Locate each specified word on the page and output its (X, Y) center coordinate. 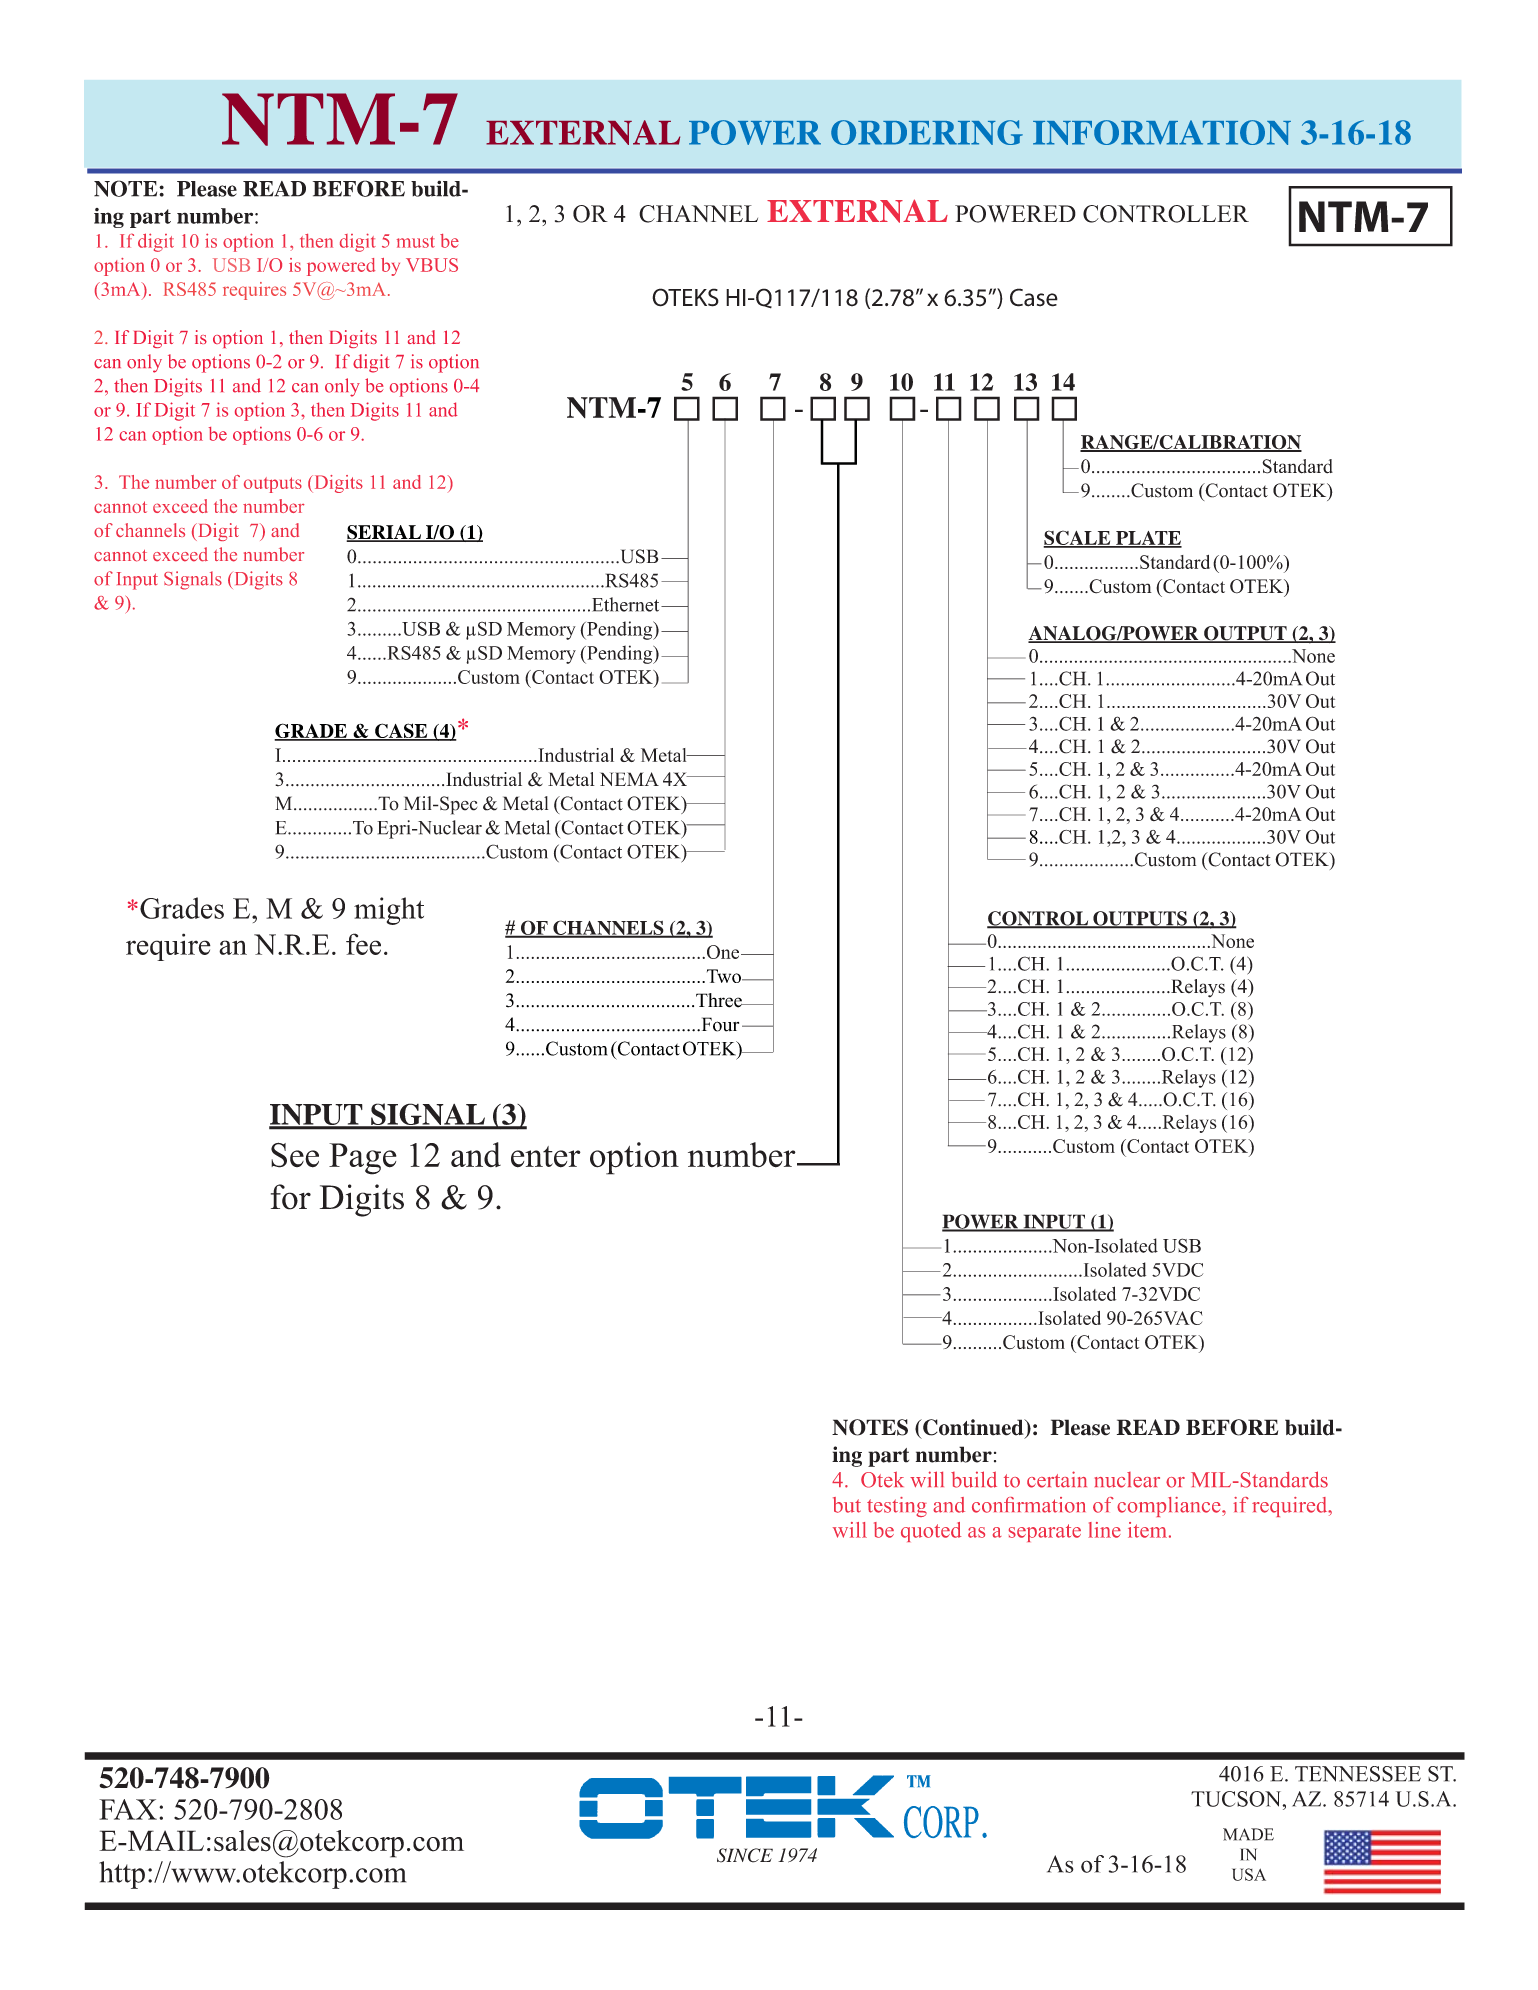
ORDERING (927, 132)
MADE (1248, 1834)
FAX (128, 1809)
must (416, 242)
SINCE (745, 1855)
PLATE (1148, 539)
